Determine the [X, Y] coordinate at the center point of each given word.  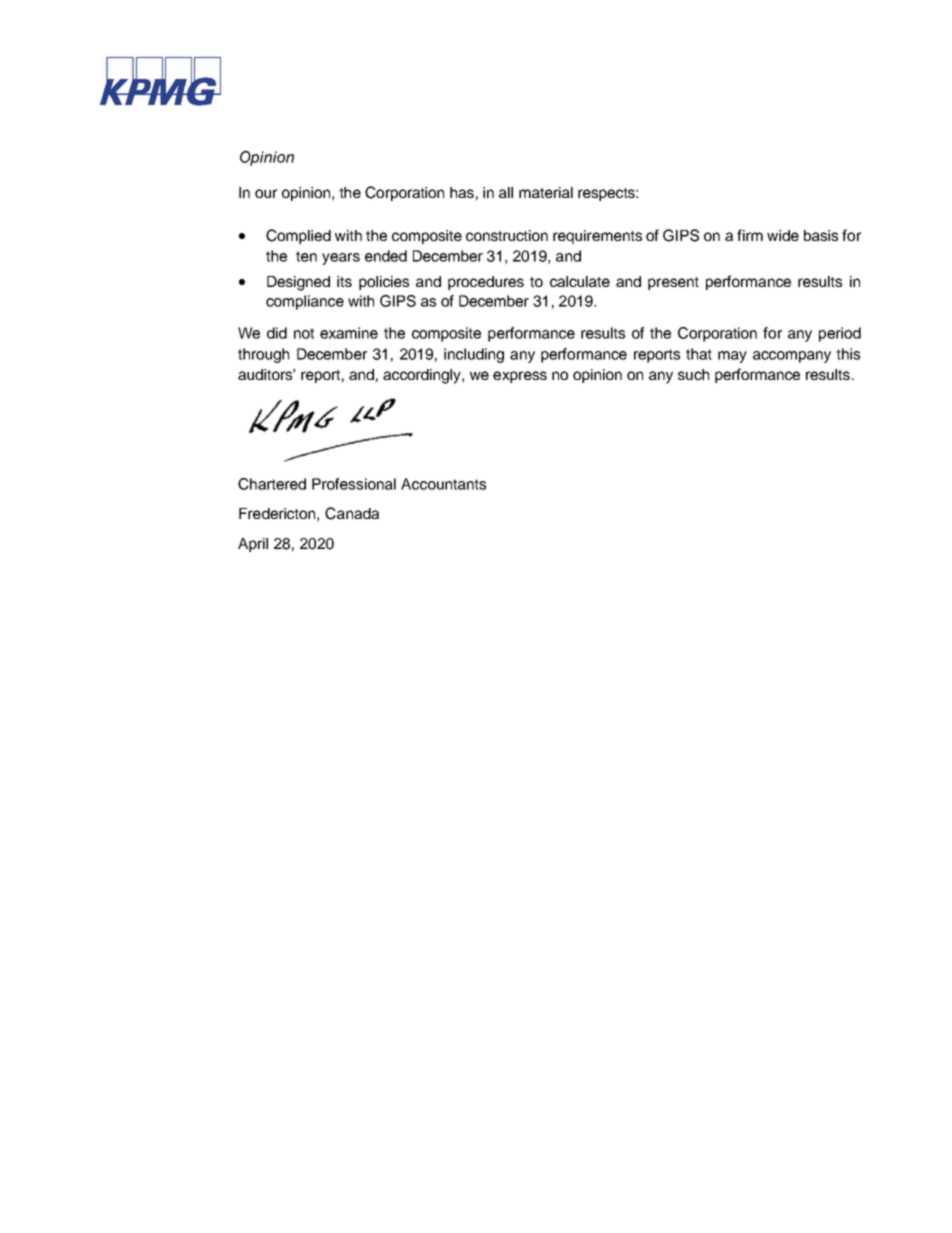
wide [783, 235]
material [546, 192]
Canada [352, 513]
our [266, 193]
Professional [354, 484]
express [520, 377]
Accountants [443, 484]
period [840, 334]
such [693, 374]
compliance [305, 302]
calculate [580, 281]
